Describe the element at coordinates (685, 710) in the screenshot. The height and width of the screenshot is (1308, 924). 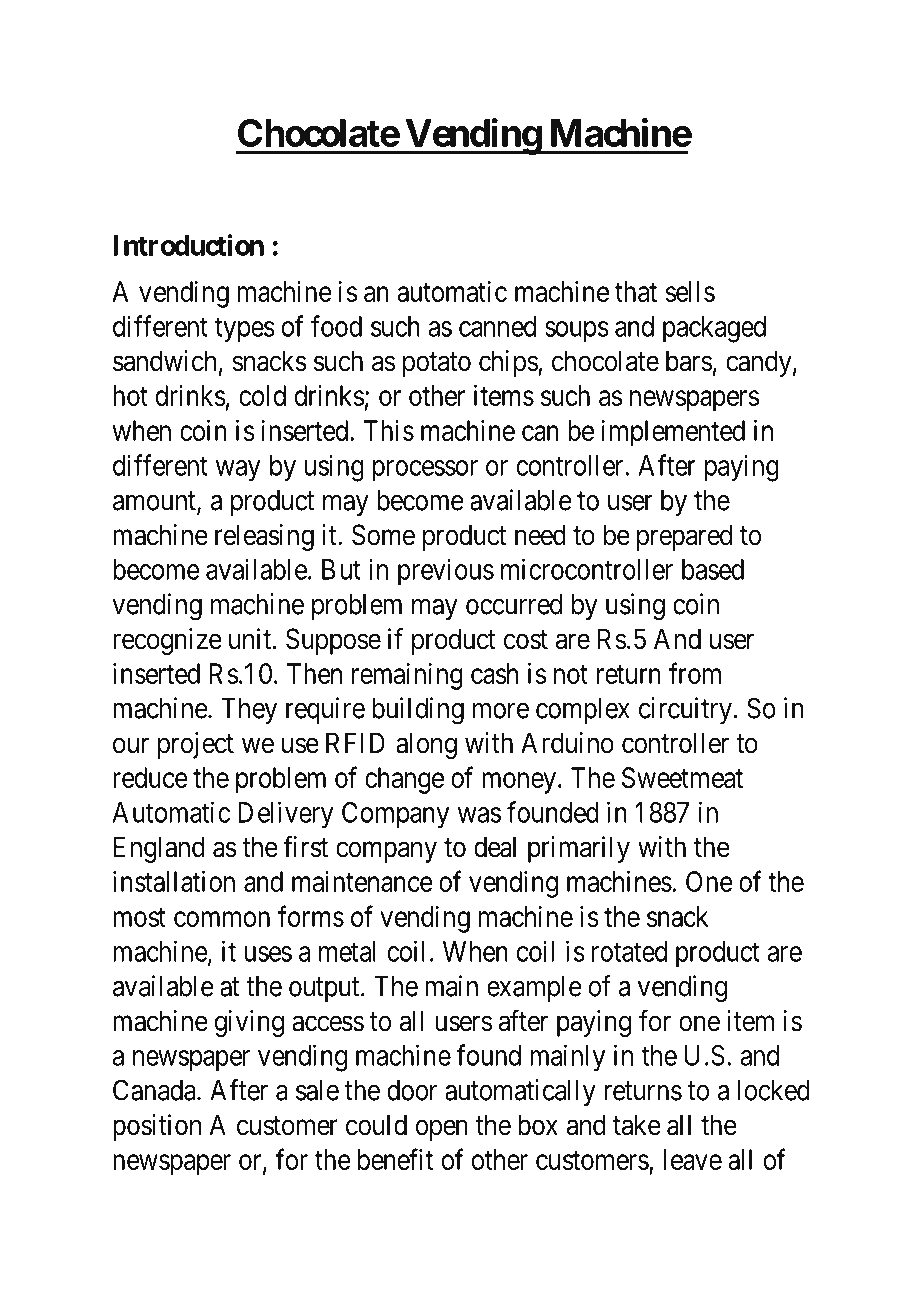
I see `circuitry` at that location.
